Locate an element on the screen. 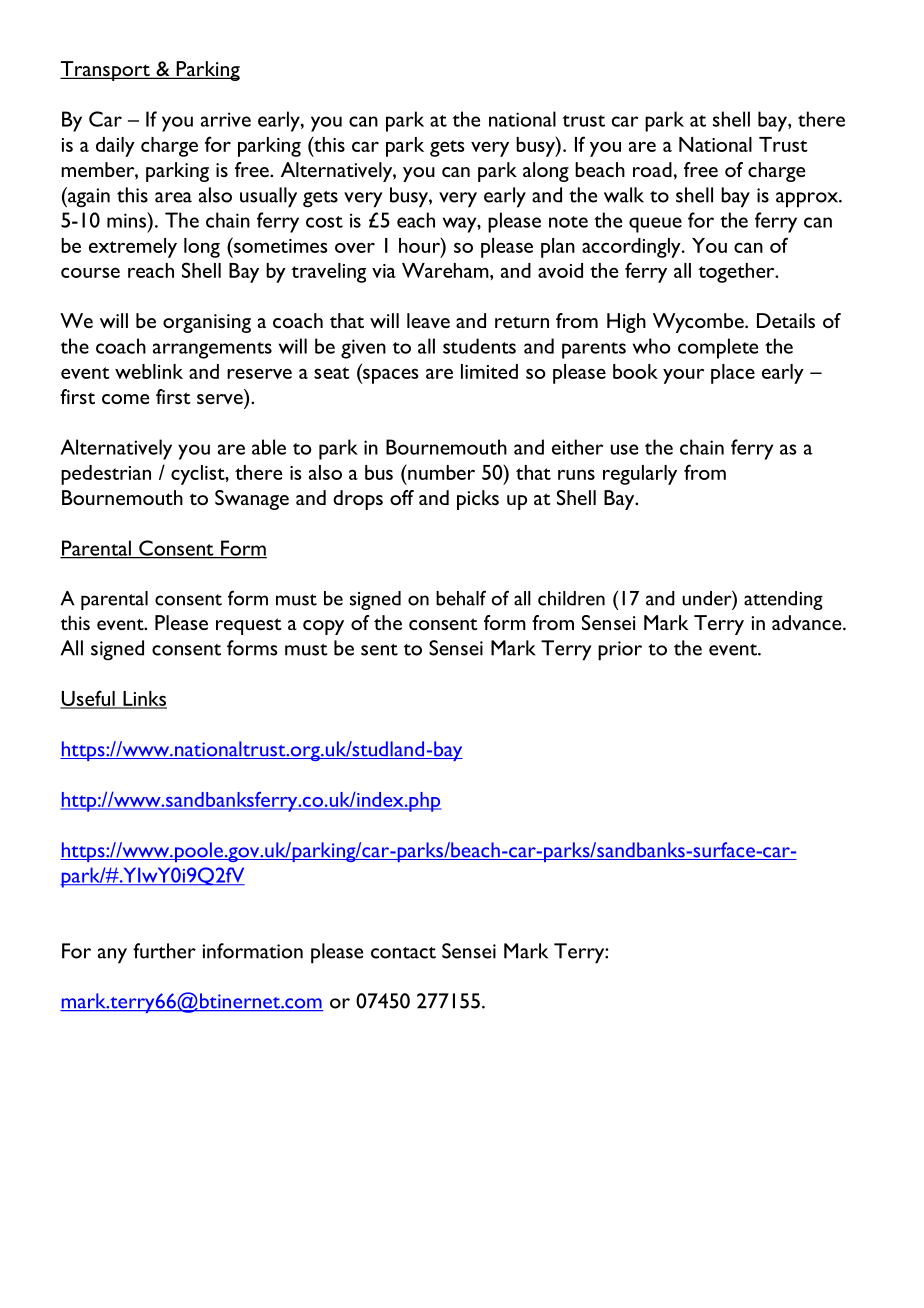 This screenshot has height=1308, width=924. walk is located at coordinates (624, 195).
